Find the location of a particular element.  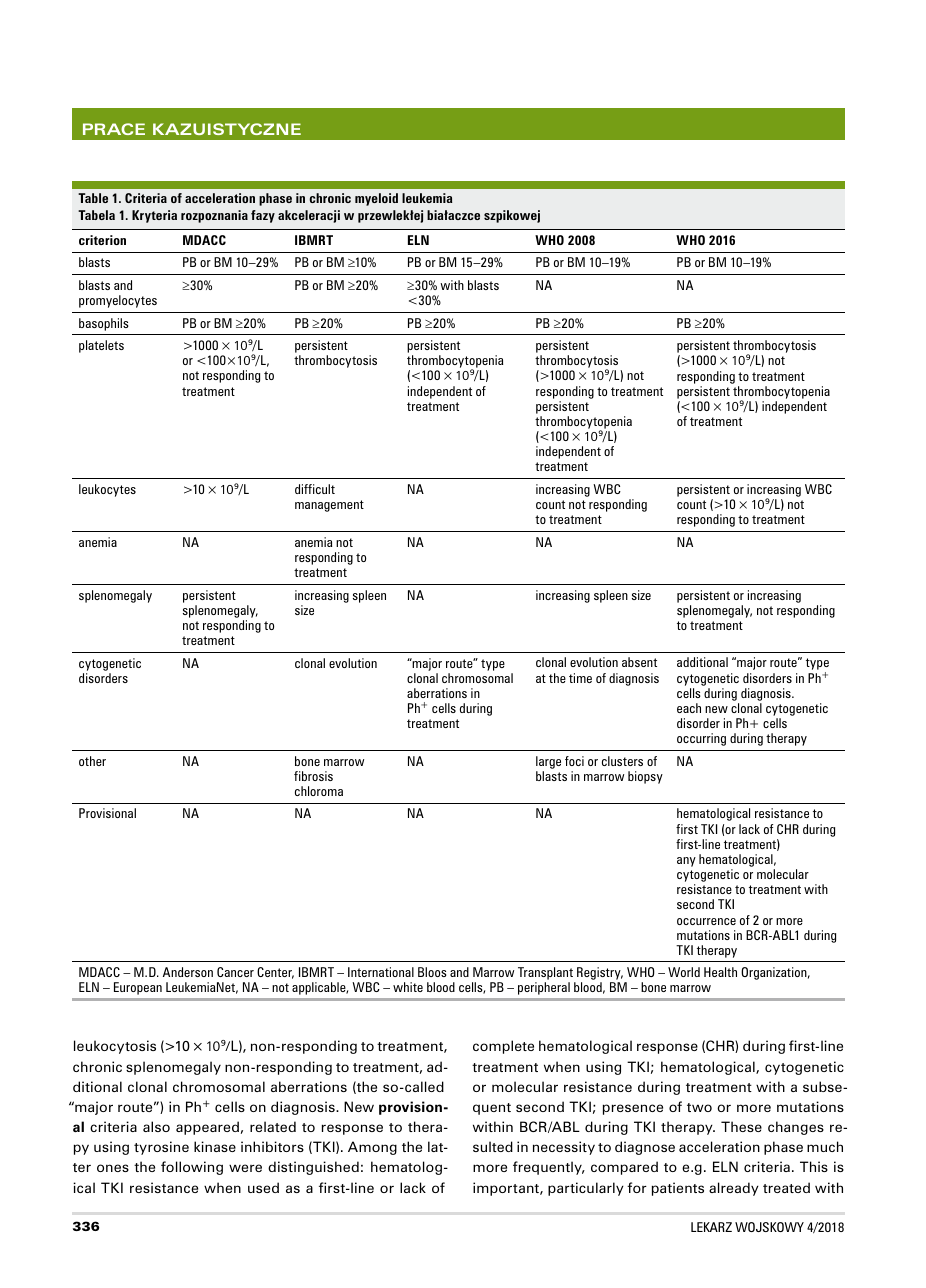

Among is located at coordinates (372, 1148).
